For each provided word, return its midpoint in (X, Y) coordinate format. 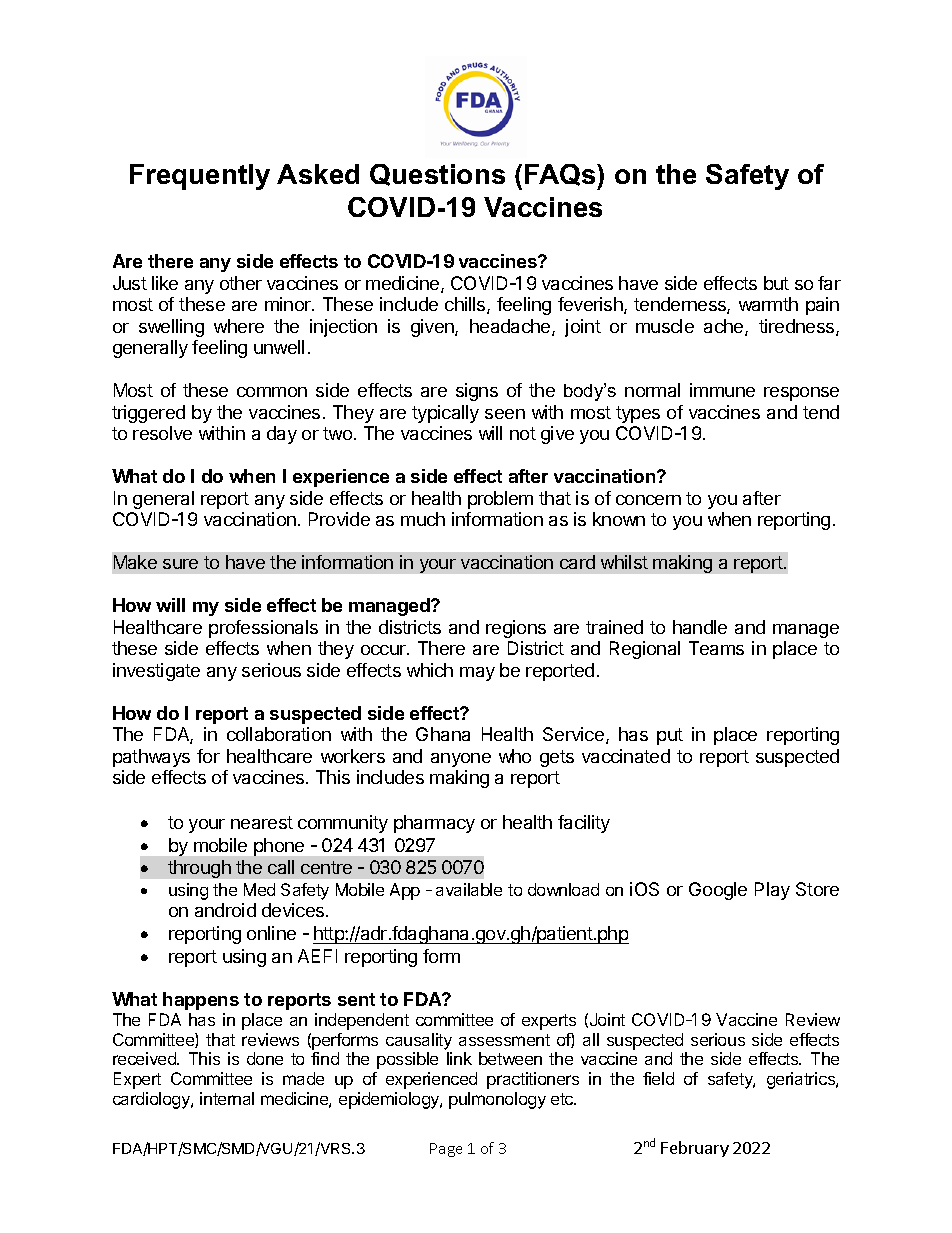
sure (180, 564)
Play (772, 891)
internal (227, 1098)
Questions (437, 175)
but (776, 283)
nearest (262, 822)
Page (446, 1150)
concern (648, 500)
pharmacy (434, 824)
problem (500, 500)
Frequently (200, 177)
